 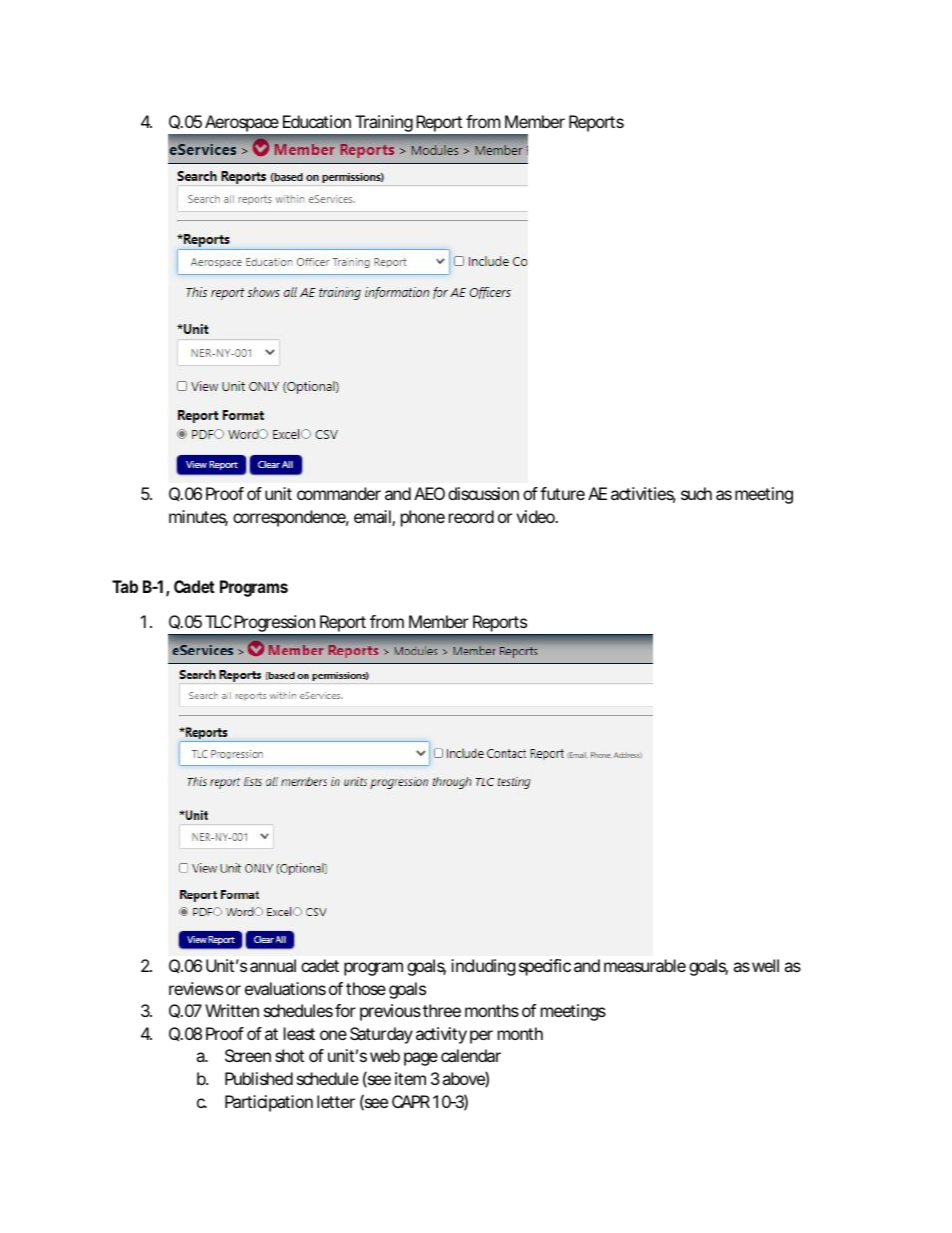 What do you see at coordinates (696, 493) in the page?
I see `such` at bounding box center [696, 493].
